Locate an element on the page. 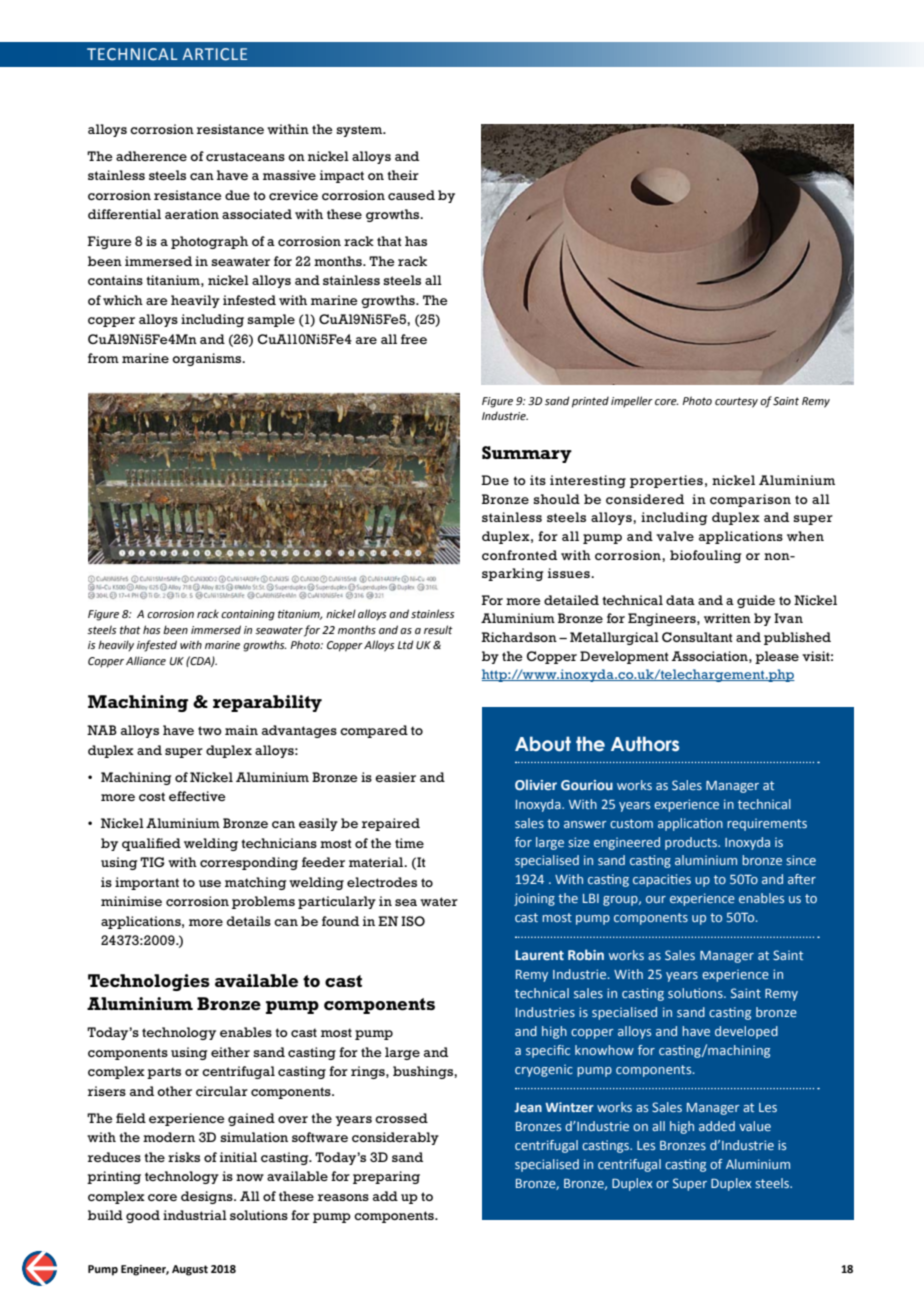  Consultant is located at coordinates (697, 637).
